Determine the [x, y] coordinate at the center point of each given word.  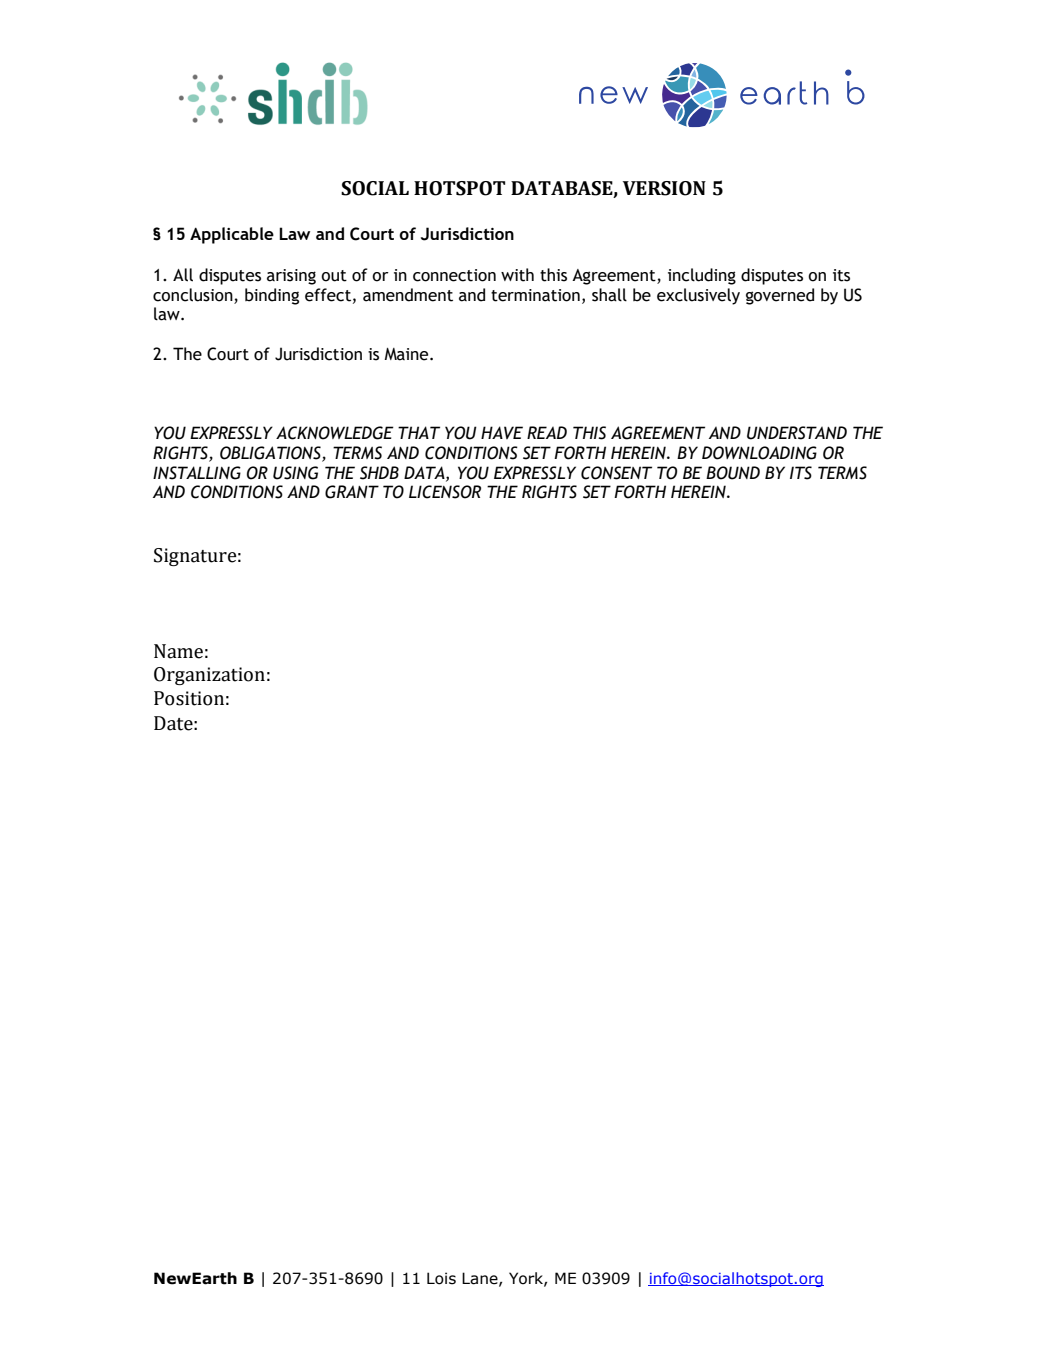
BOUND [733, 473]
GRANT [352, 492]
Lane [481, 1279]
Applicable [232, 235]
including [702, 276]
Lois [441, 1278]
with [517, 275]
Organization [209, 676]
